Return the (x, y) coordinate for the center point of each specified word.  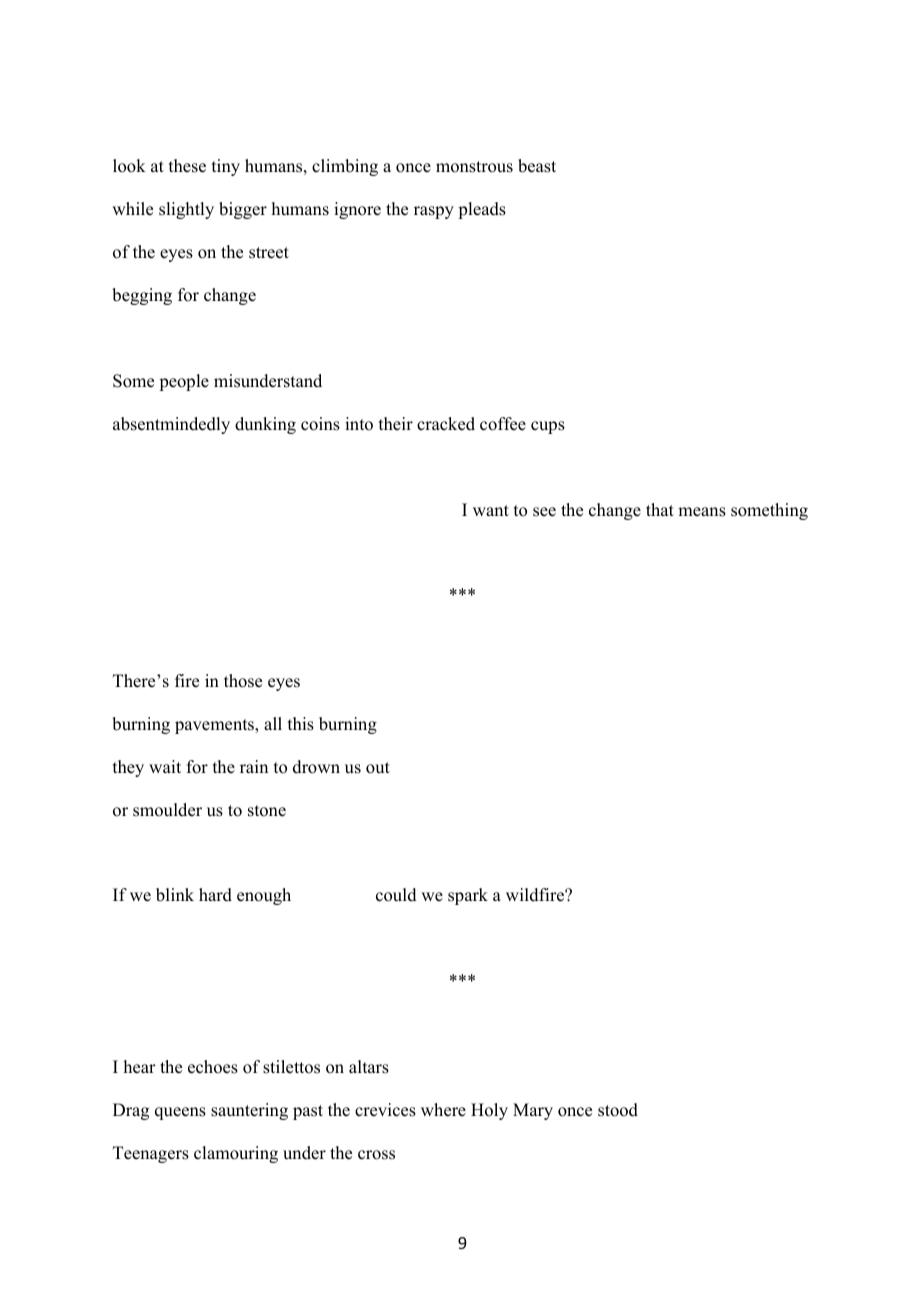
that (660, 509)
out (378, 768)
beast (537, 166)
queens (180, 1113)
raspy (434, 212)
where (443, 1110)
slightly (186, 210)
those (243, 681)
